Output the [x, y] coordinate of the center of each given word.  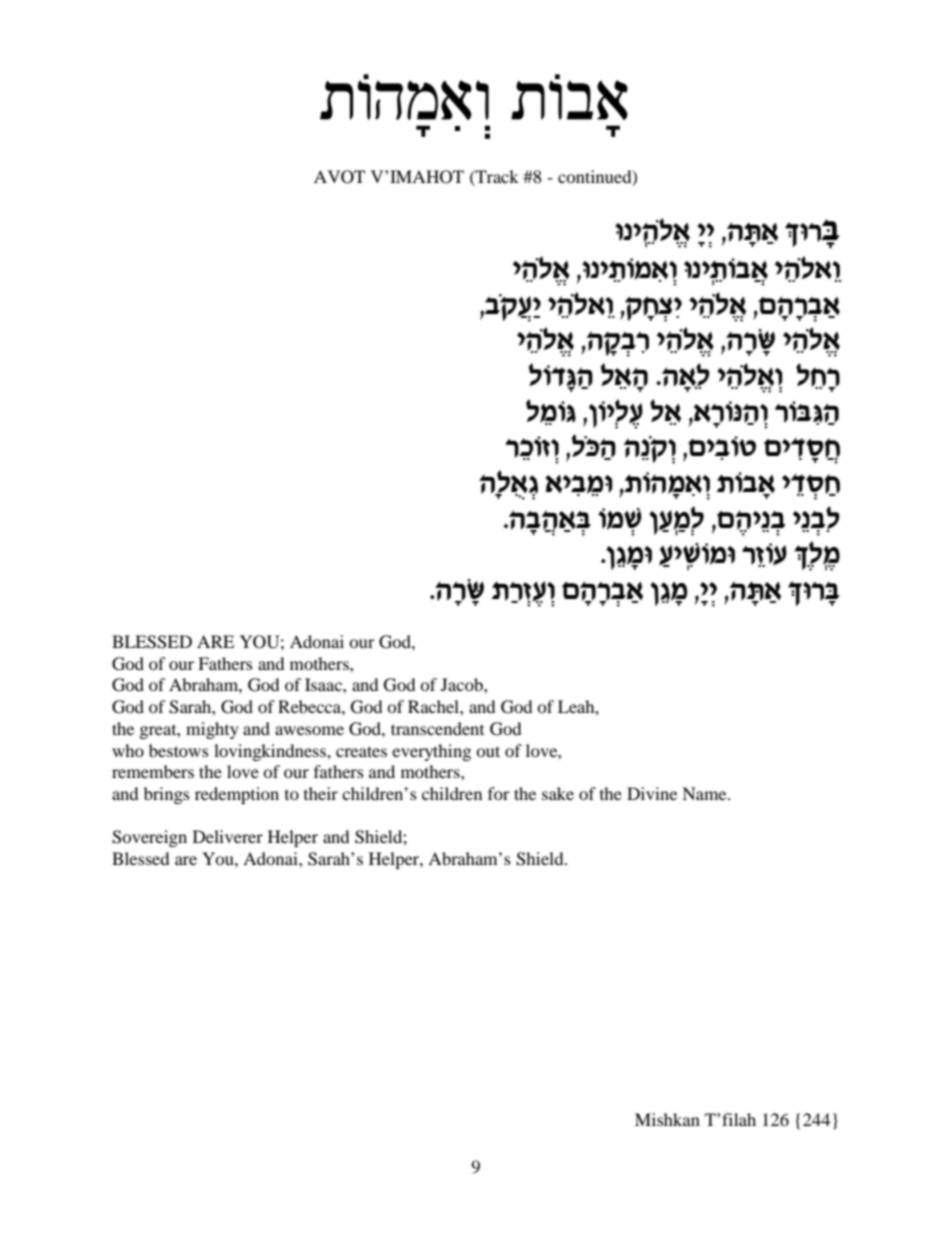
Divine [652, 793]
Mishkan [667, 1119]
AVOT [339, 177]
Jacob [463, 684]
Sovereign [149, 838]
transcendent [437, 728]
